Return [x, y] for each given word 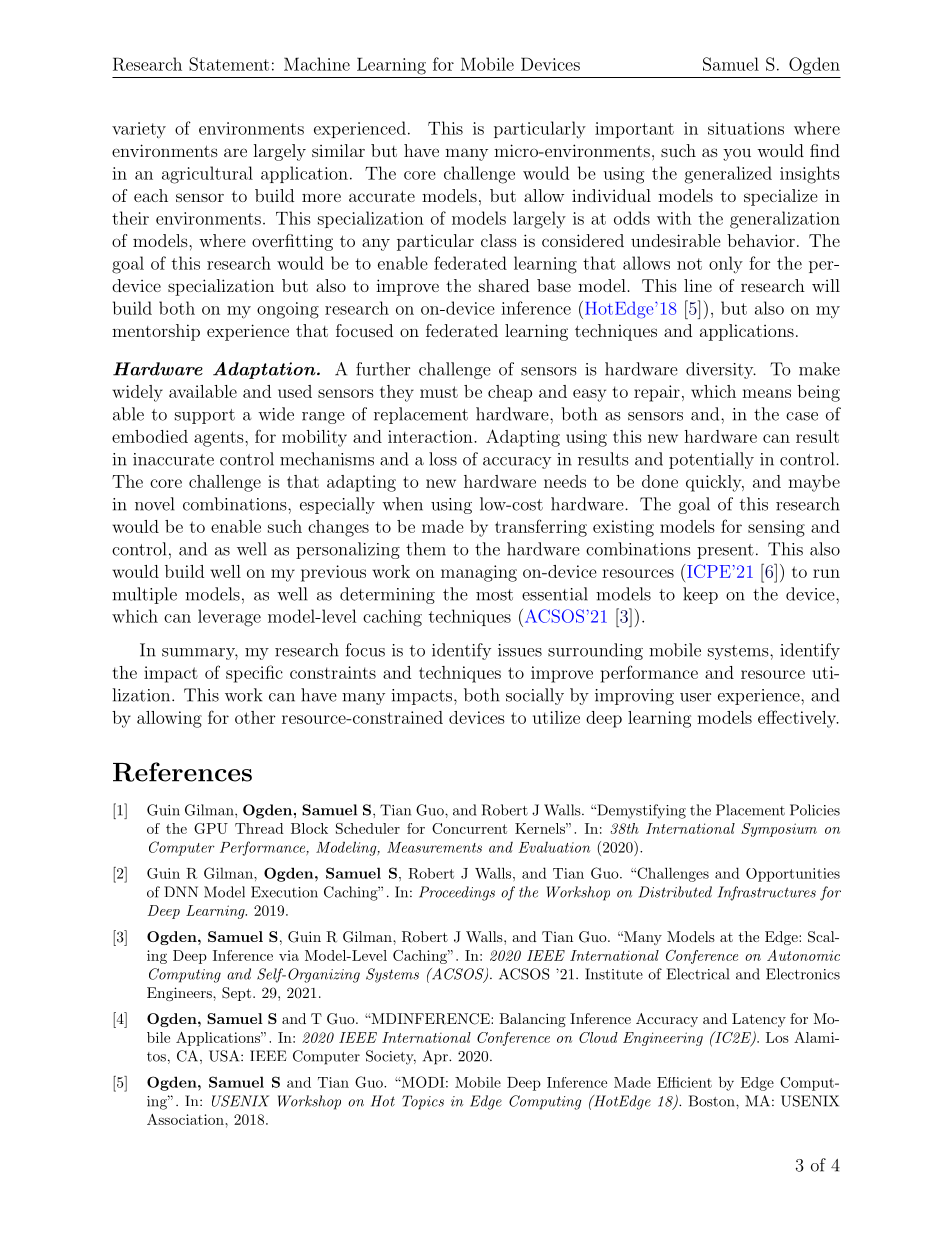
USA [225, 1056]
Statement [229, 64]
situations [746, 128]
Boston [713, 1101]
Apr [436, 1057]
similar [338, 150]
